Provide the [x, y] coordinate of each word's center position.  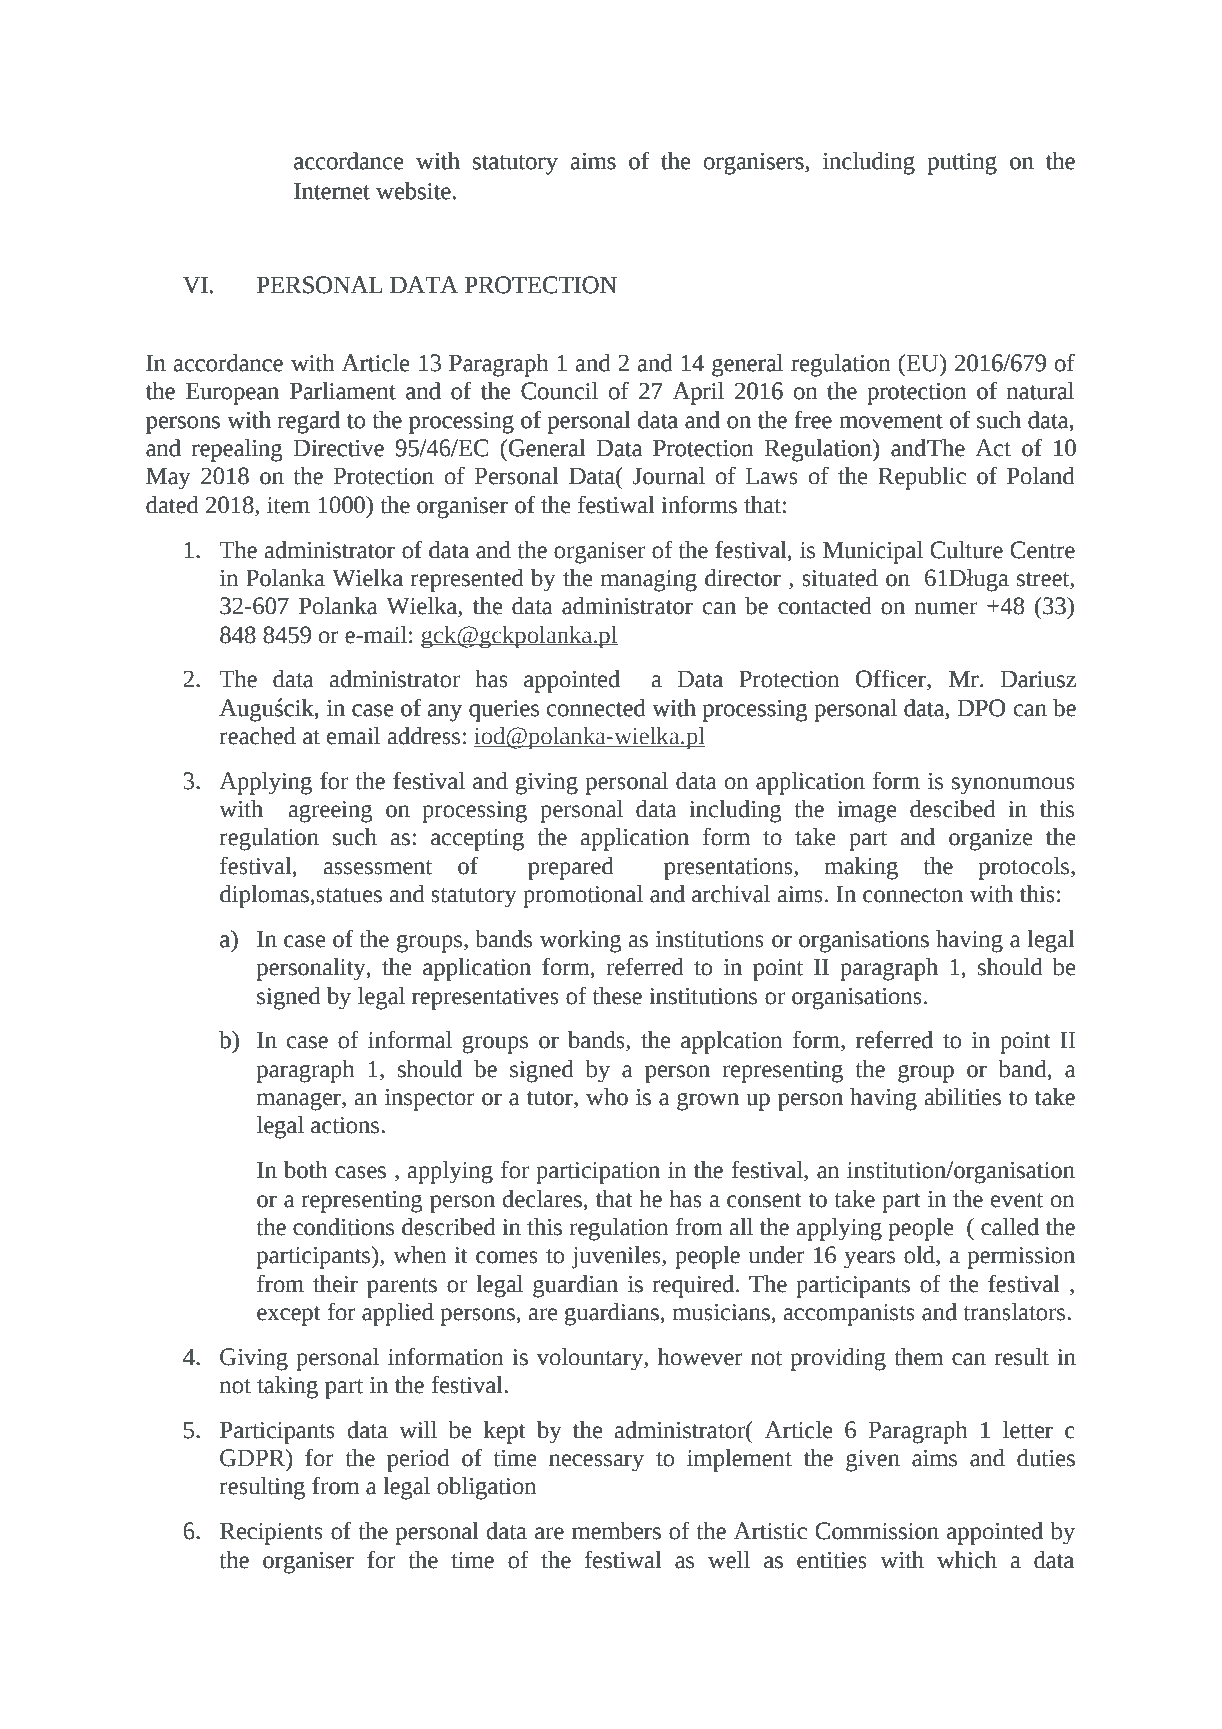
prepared [571, 868]
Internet [332, 191]
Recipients [271, 1534]
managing [649, 581]
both [306, 1170]
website [413, 191]
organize [990, 840]
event [1017, 1200]
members [616, 1531]
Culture [966, 550]
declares [542, 1199]
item [288, 505]
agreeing [331, 812]
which [967, 1560]
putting [962, 164]
